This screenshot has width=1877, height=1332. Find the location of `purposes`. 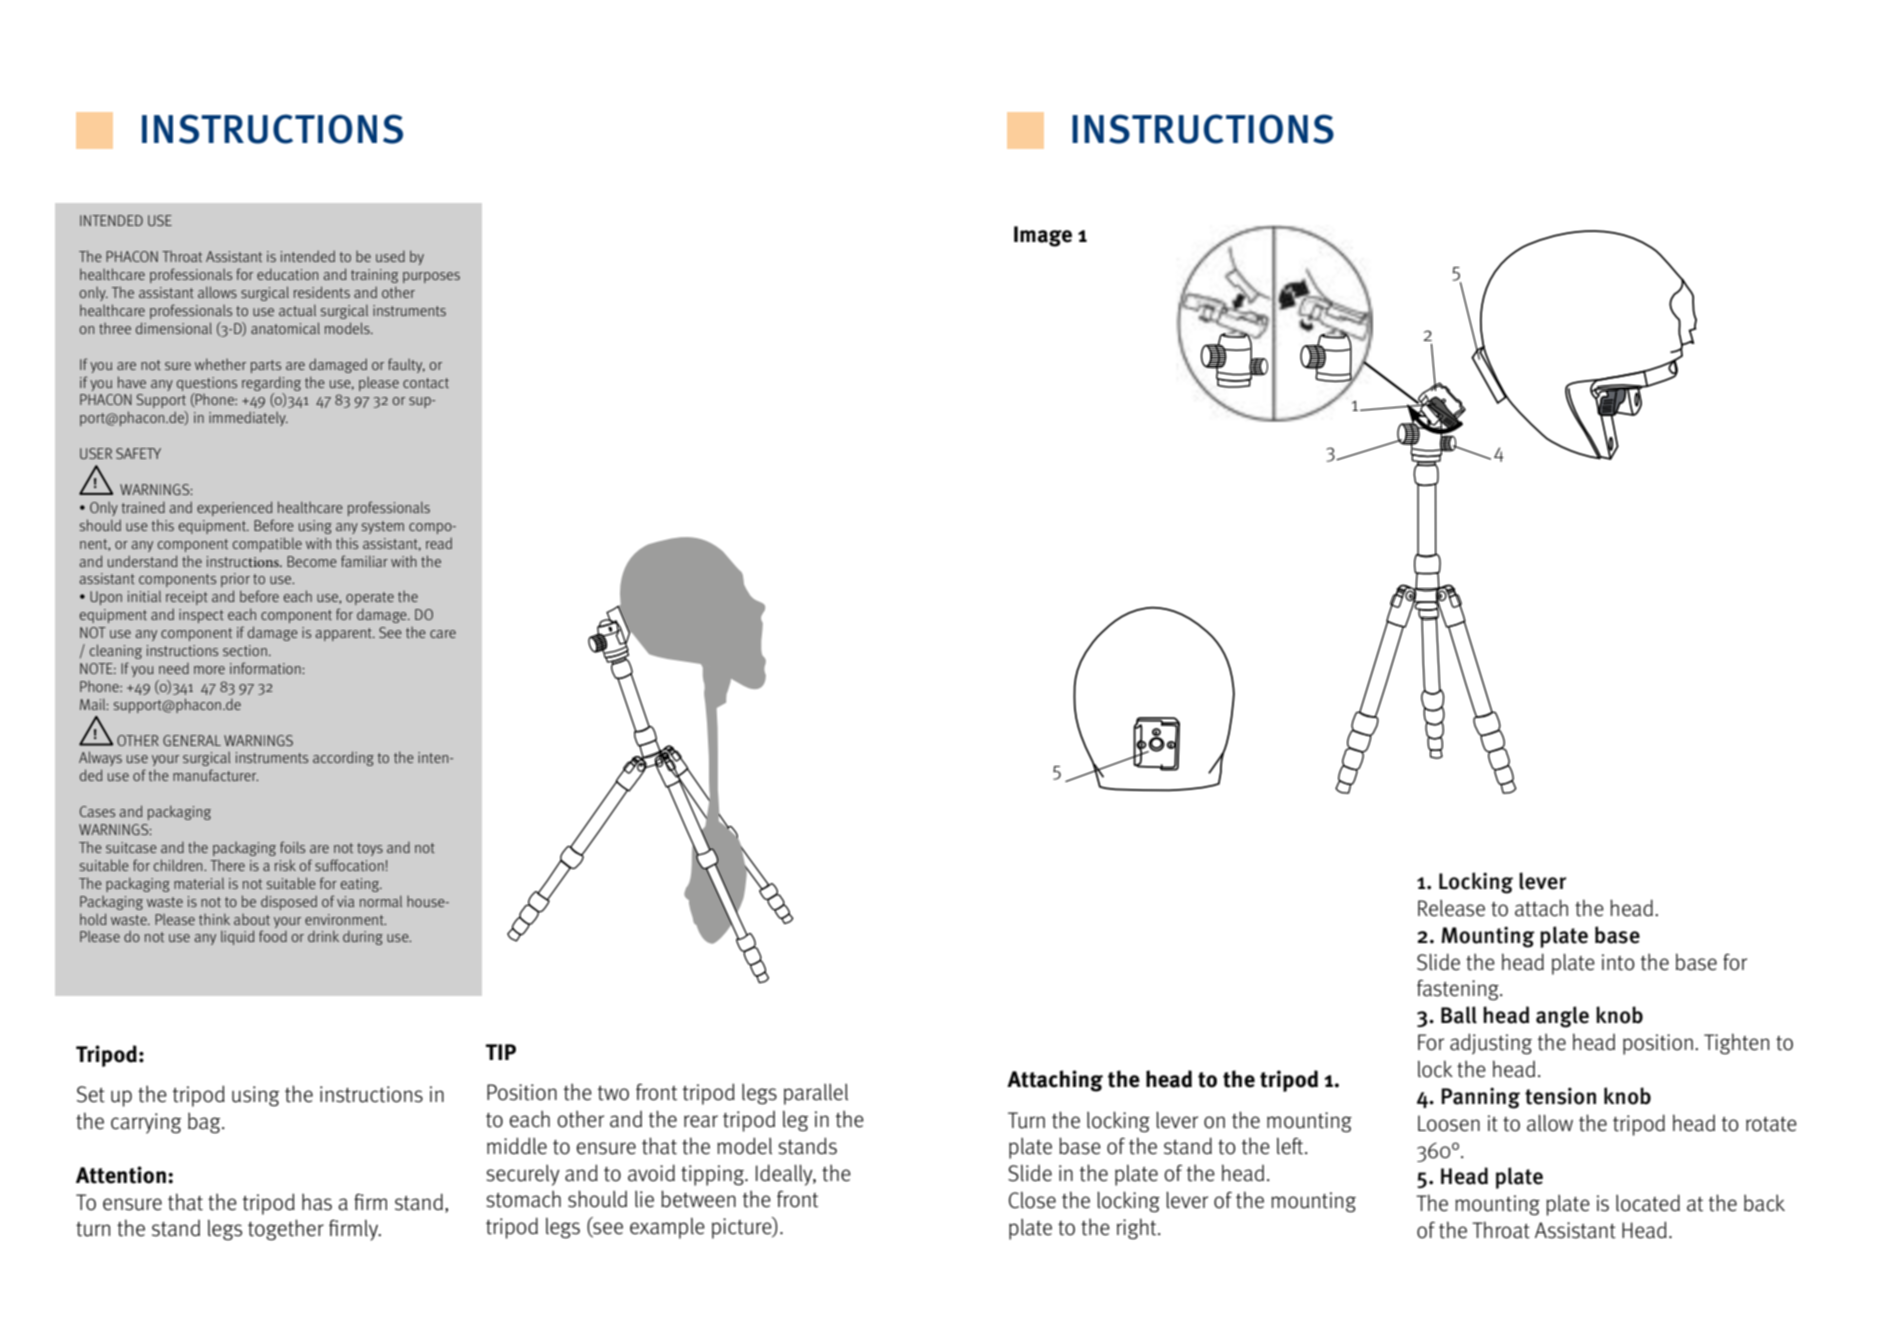

purposes is located at coordinates (431, 277).
